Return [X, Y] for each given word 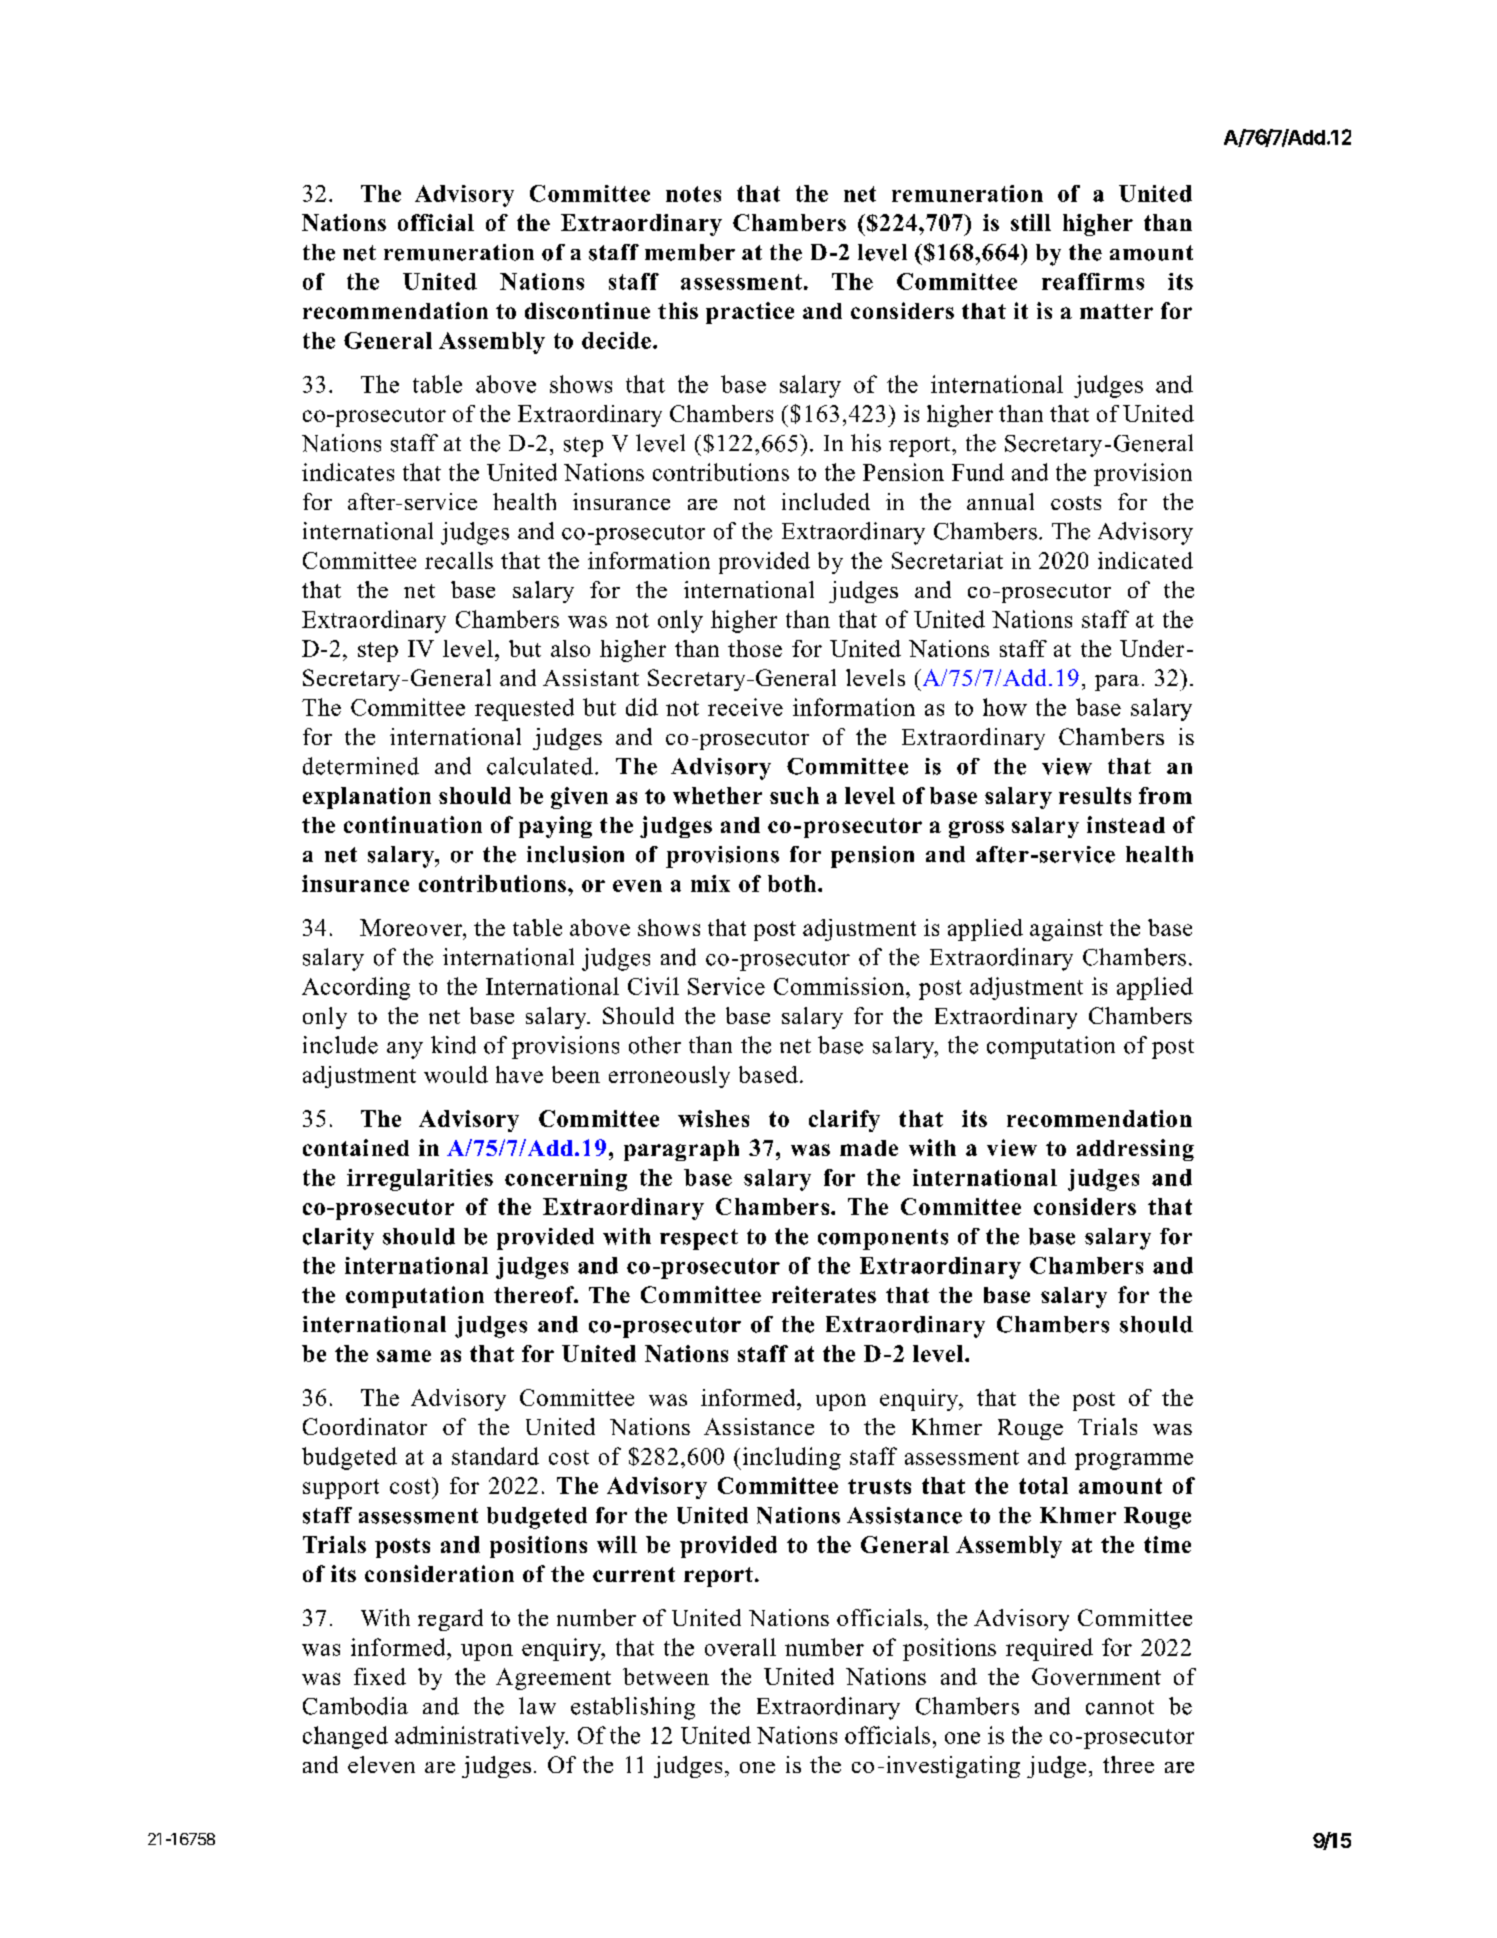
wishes [713, 1118]
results [1095, 795]
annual [1000, 501]
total [1043, 1485]
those [755, 648]
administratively [481, 1737]
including [790, 1458]
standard [495, 1456]
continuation [413, 824]
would [456, 1074]
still [1031, 222]
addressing [1135, 1150]
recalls [459, 560]
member [690, 252]
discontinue [587, 310]
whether [717, 795]
